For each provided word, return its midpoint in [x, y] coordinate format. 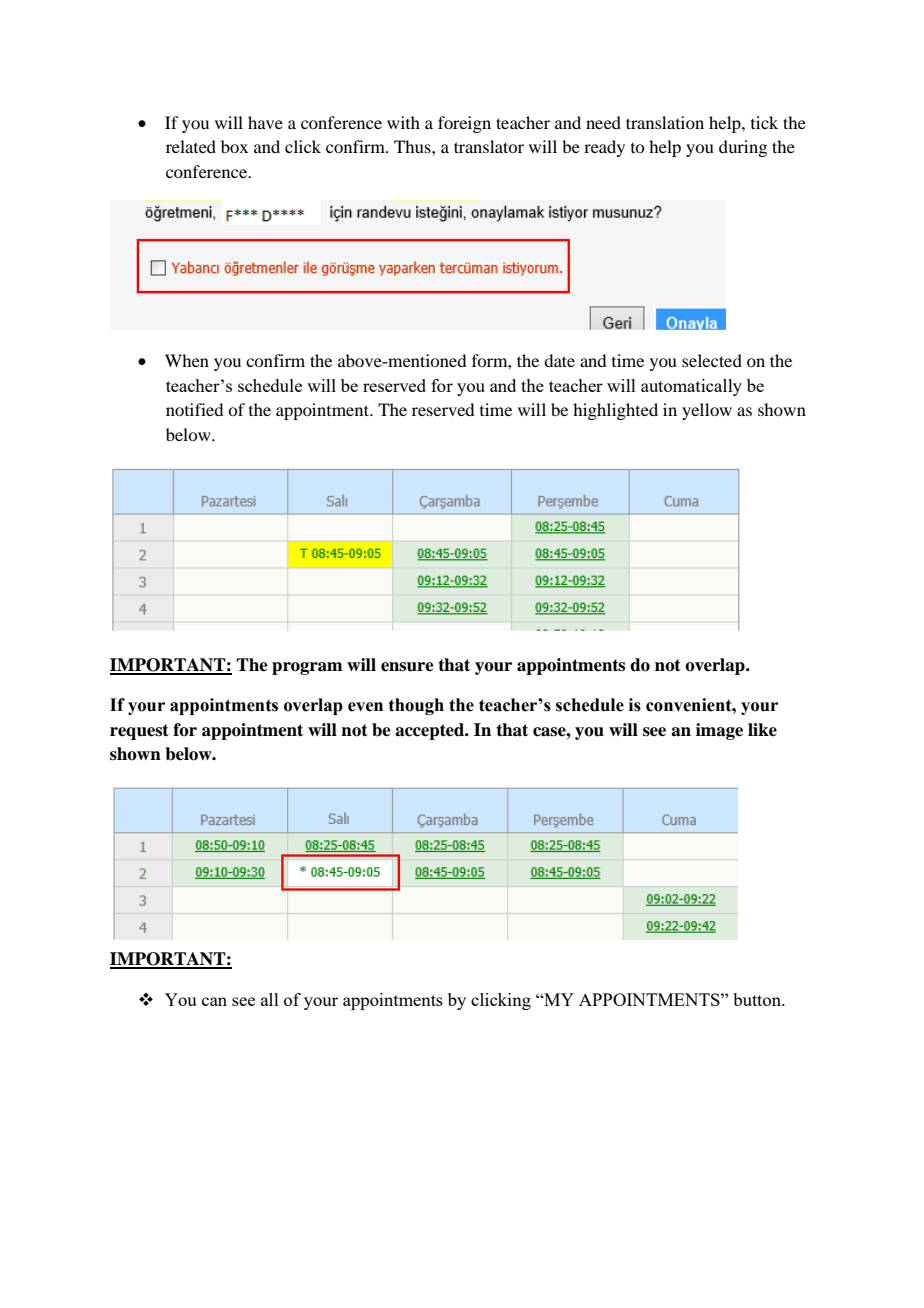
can [214, 1001]
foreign [464, 124]
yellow [707, 411]
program [307, 668]
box [234, 146]
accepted [431, 731]
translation [665, 122]
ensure [407, 667]
